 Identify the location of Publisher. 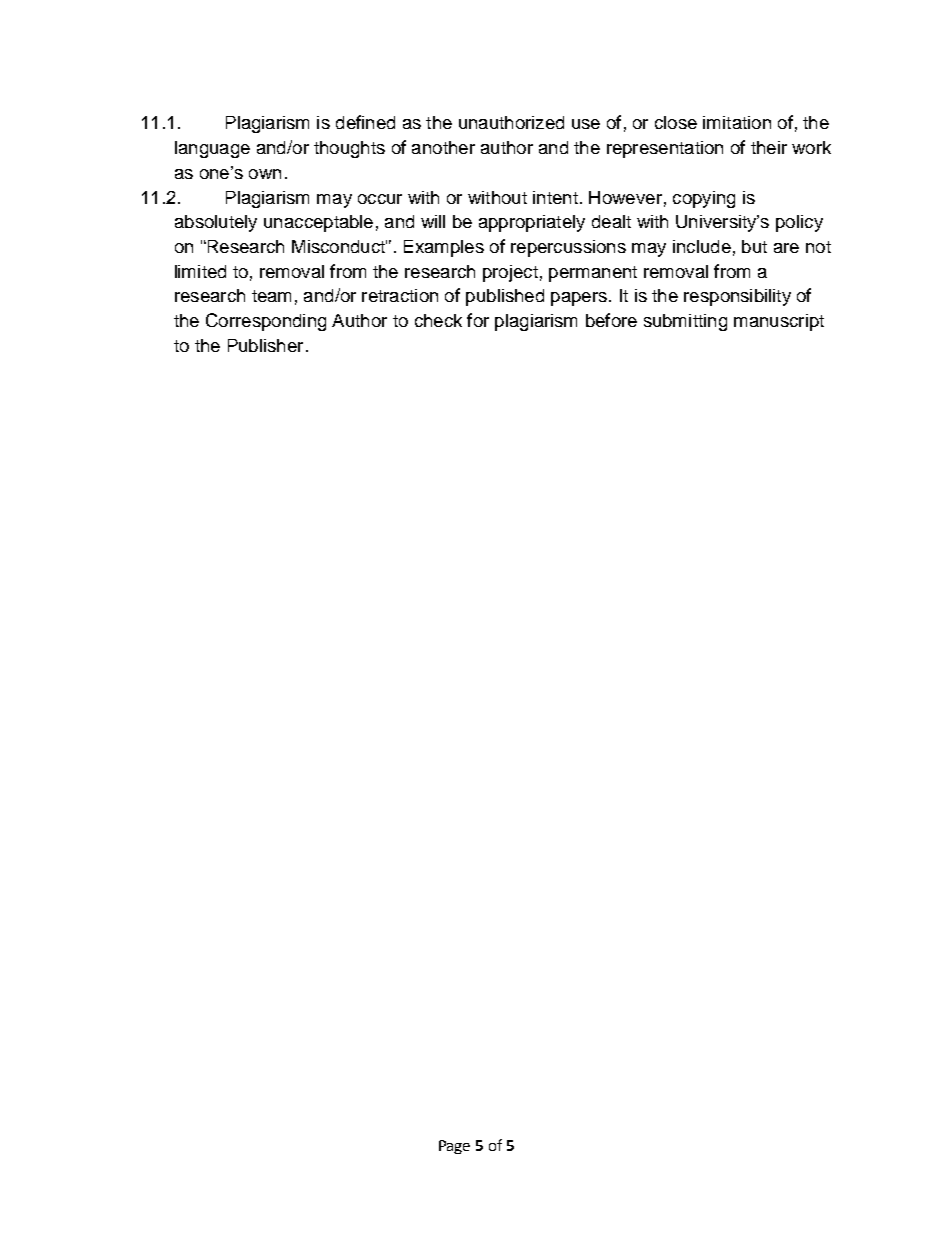
(265, 345).
